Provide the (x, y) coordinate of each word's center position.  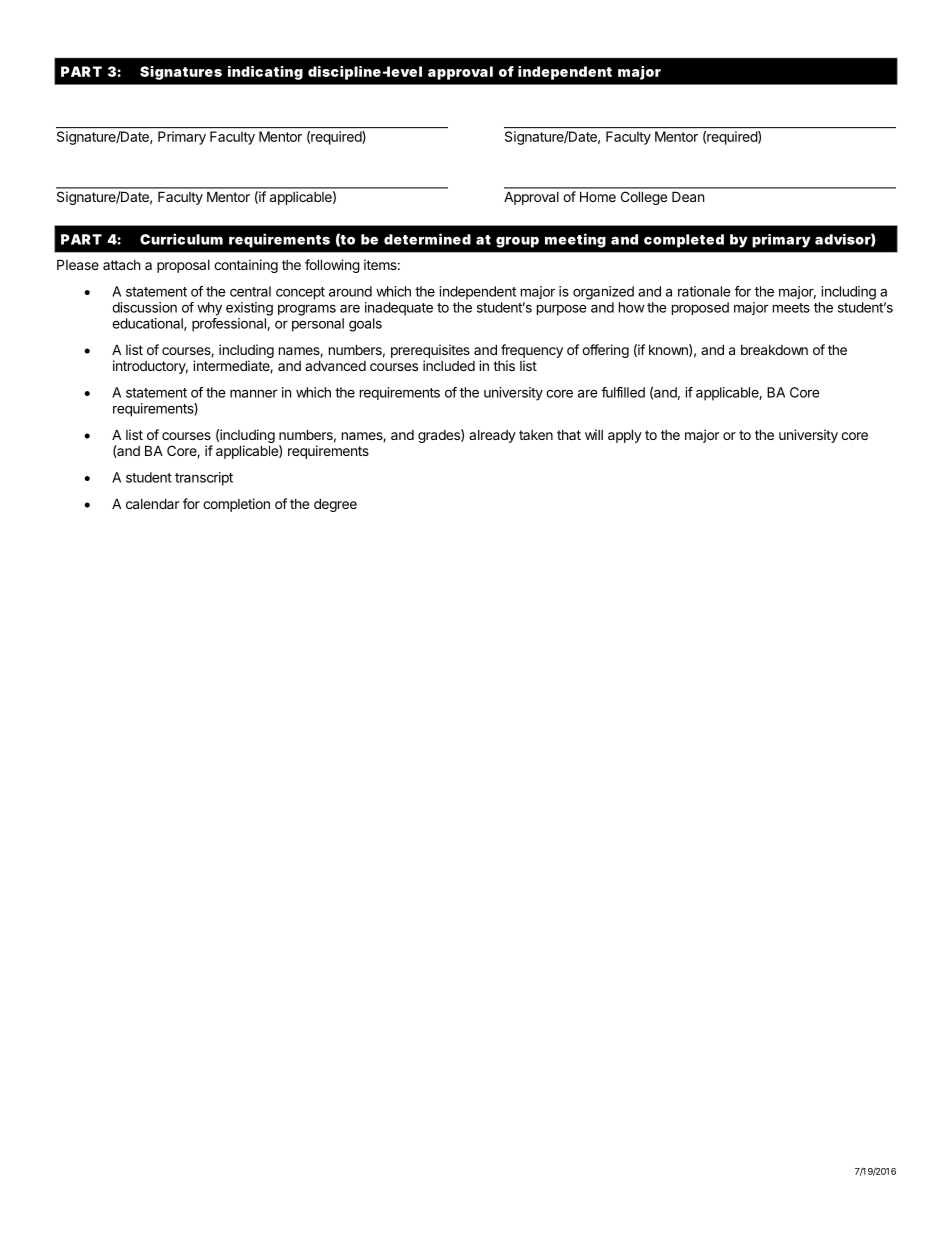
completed (684, 241)
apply (625, 436)
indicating (265, 73)
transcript (204, 479)
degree (335, 505)
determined (427, 239)
